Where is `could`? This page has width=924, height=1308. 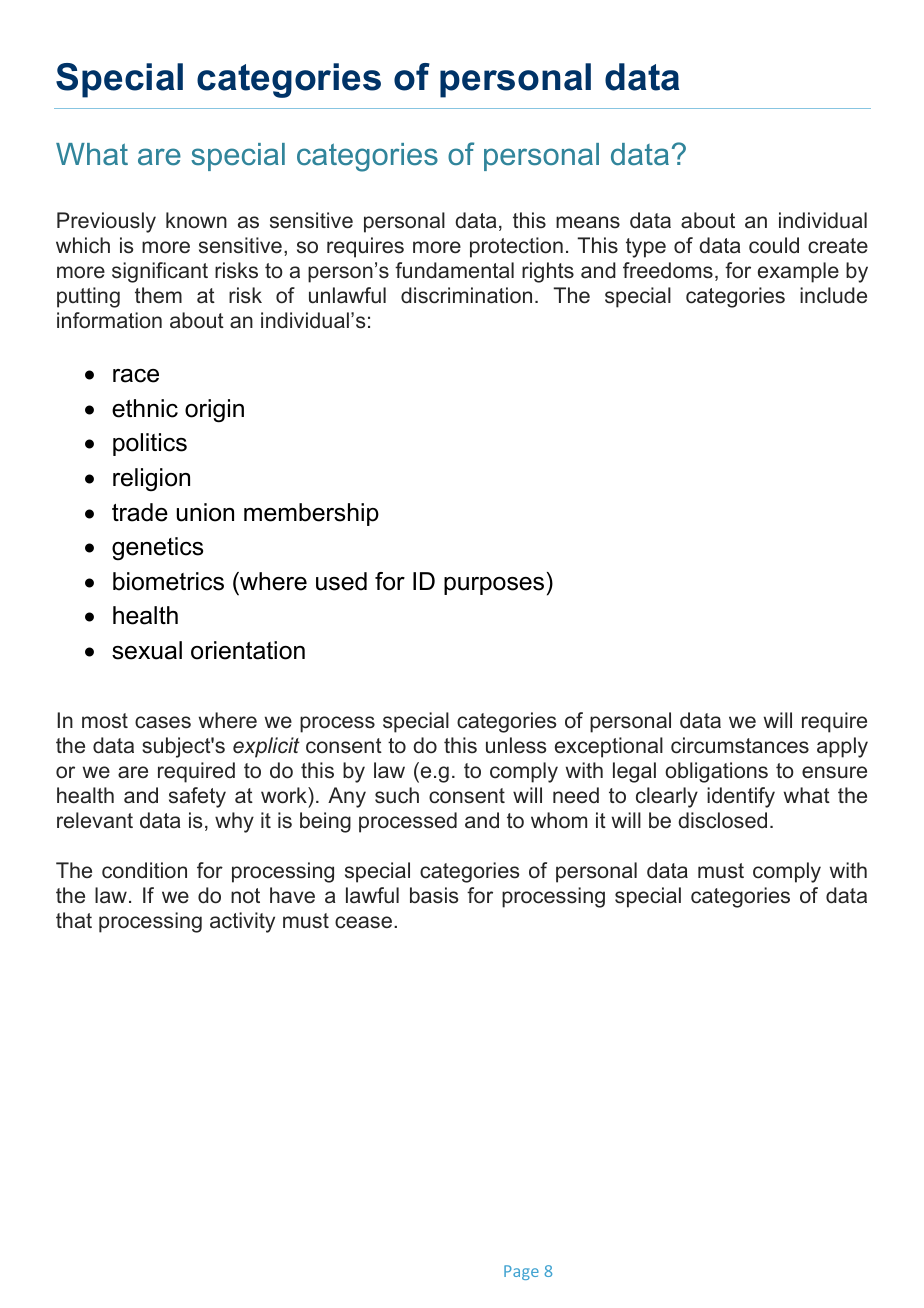
could is located at coordinates (774, 245).
